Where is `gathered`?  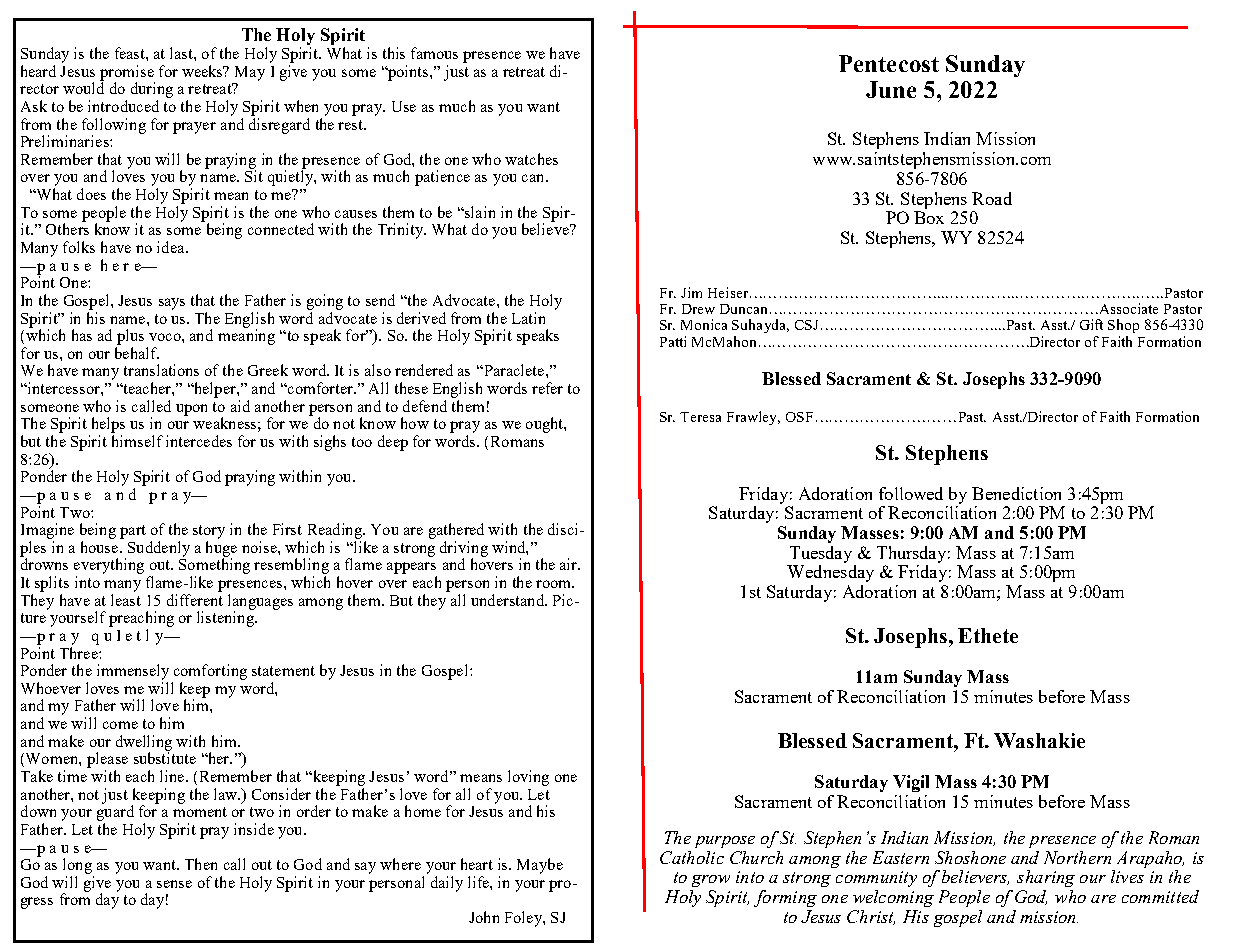
gathered is located at coordinates (456, 531).
